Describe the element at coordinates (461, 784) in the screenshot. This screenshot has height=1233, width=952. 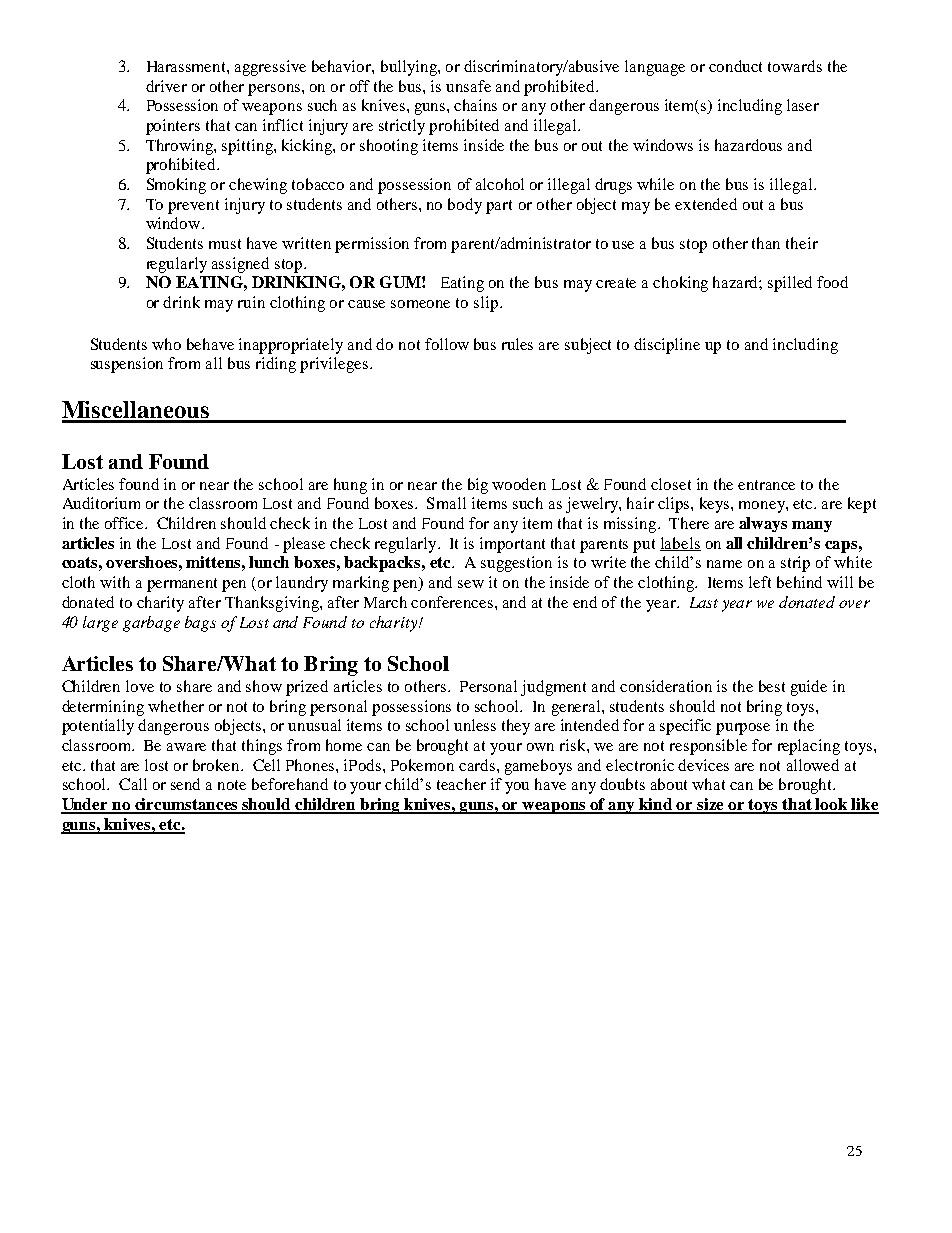
I see `teacher` at that location.
